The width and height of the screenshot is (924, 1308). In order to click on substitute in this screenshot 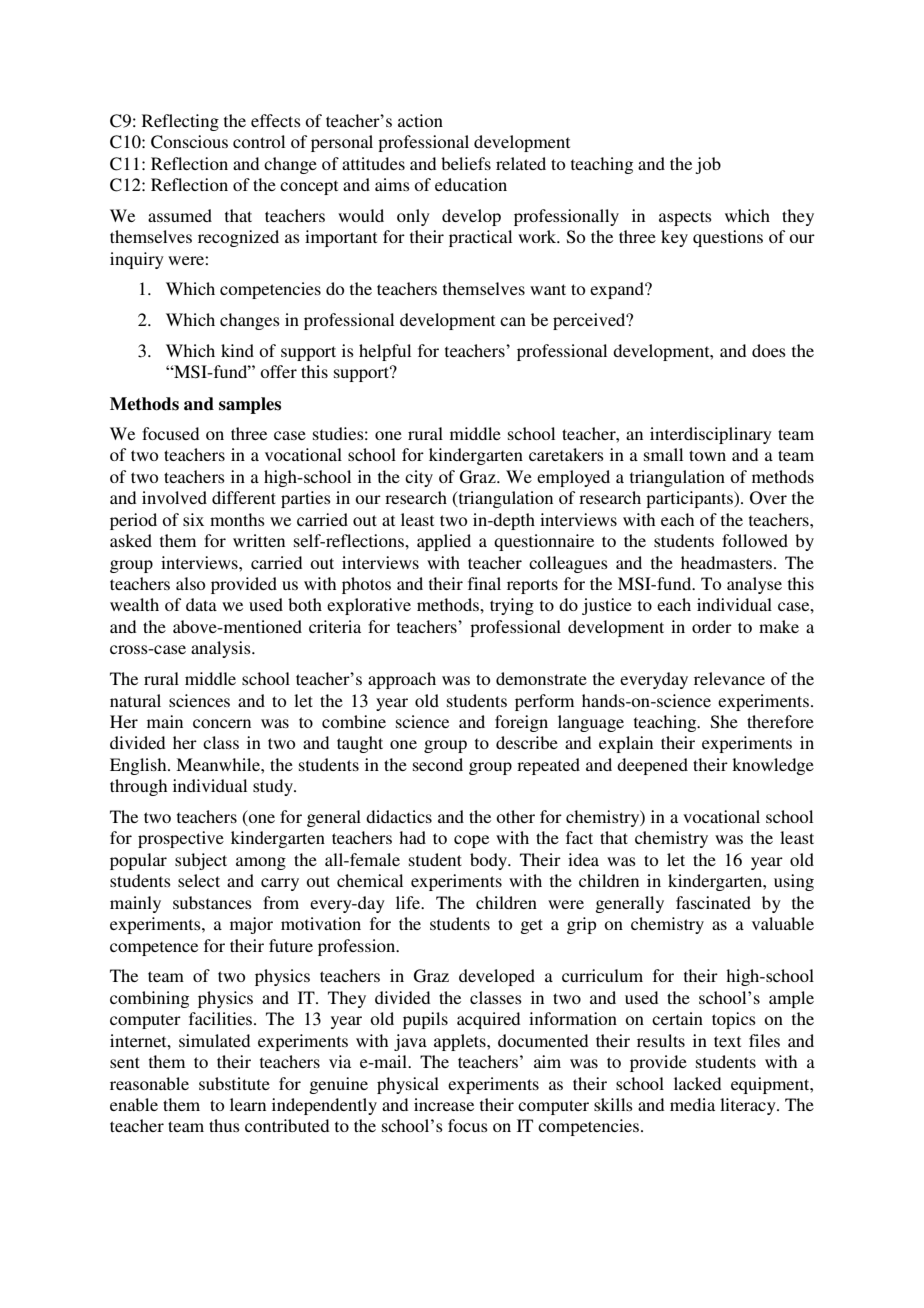, I will do `click(234, 1083)`.
